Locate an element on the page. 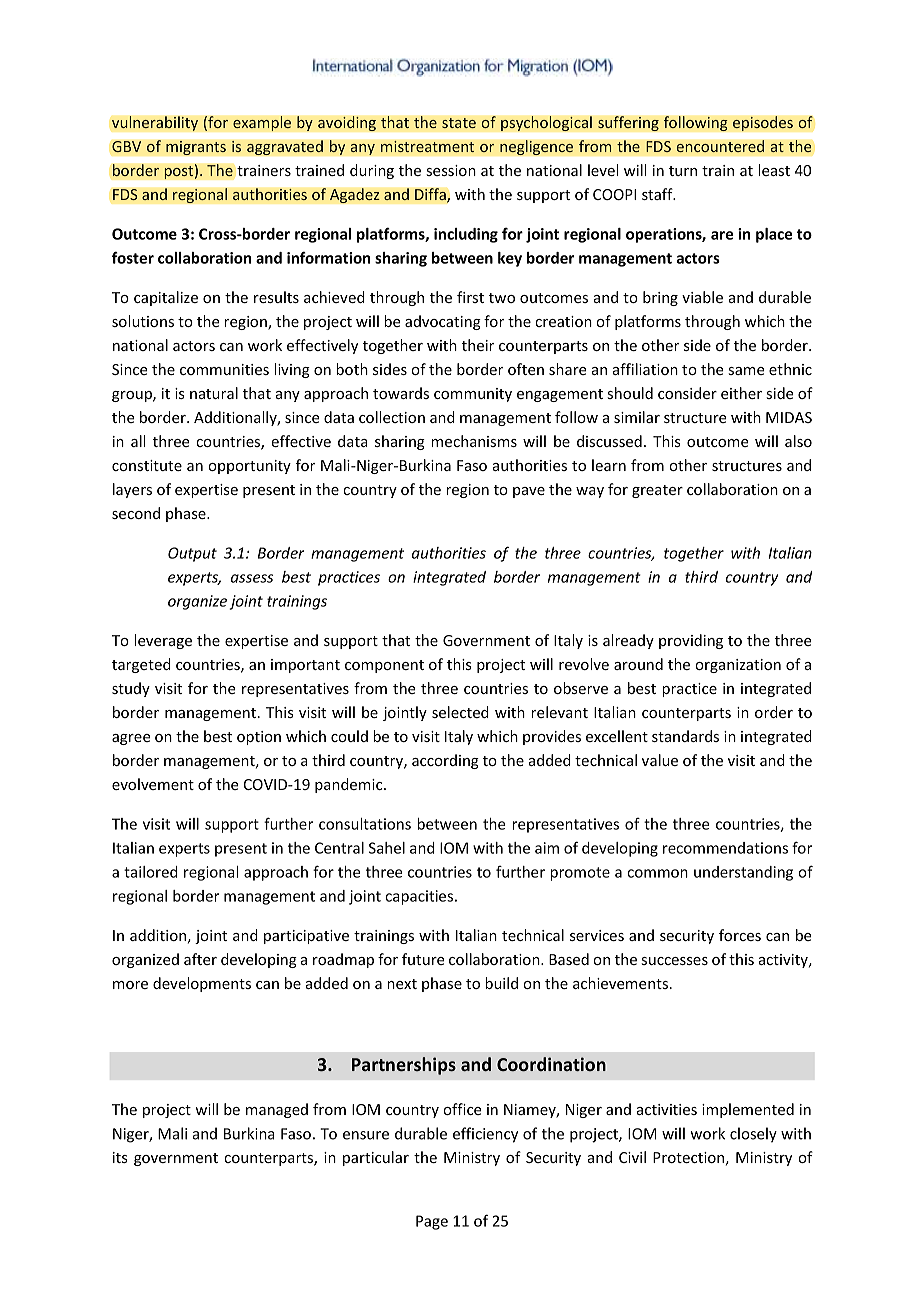 The height and width of the page is (1308, 924). migrants is located at coordinates (196, 148).
